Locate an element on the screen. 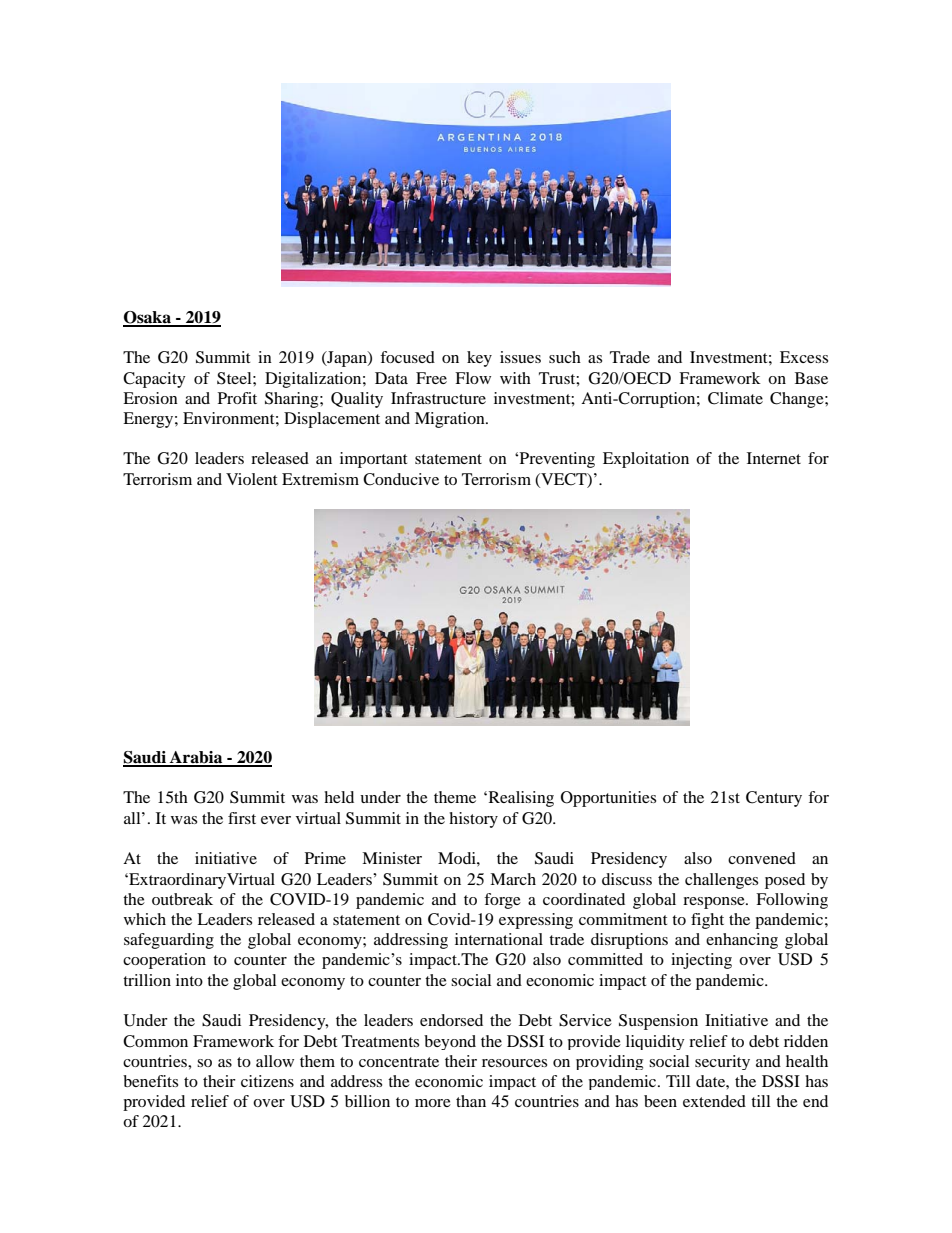  security is located at coordinates (722, 1062).
